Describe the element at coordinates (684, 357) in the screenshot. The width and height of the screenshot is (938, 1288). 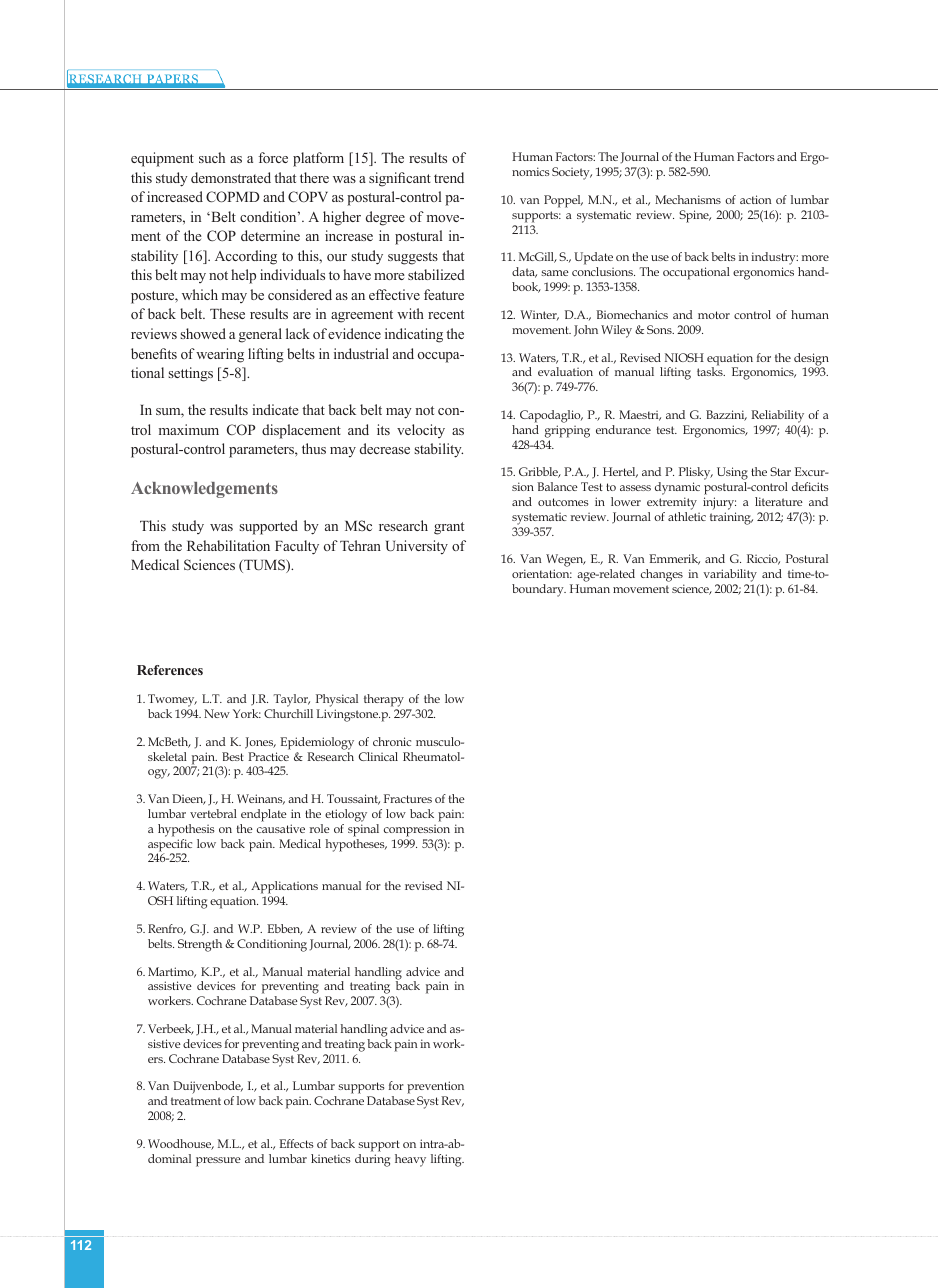
I see `NIOSH` at that location.
